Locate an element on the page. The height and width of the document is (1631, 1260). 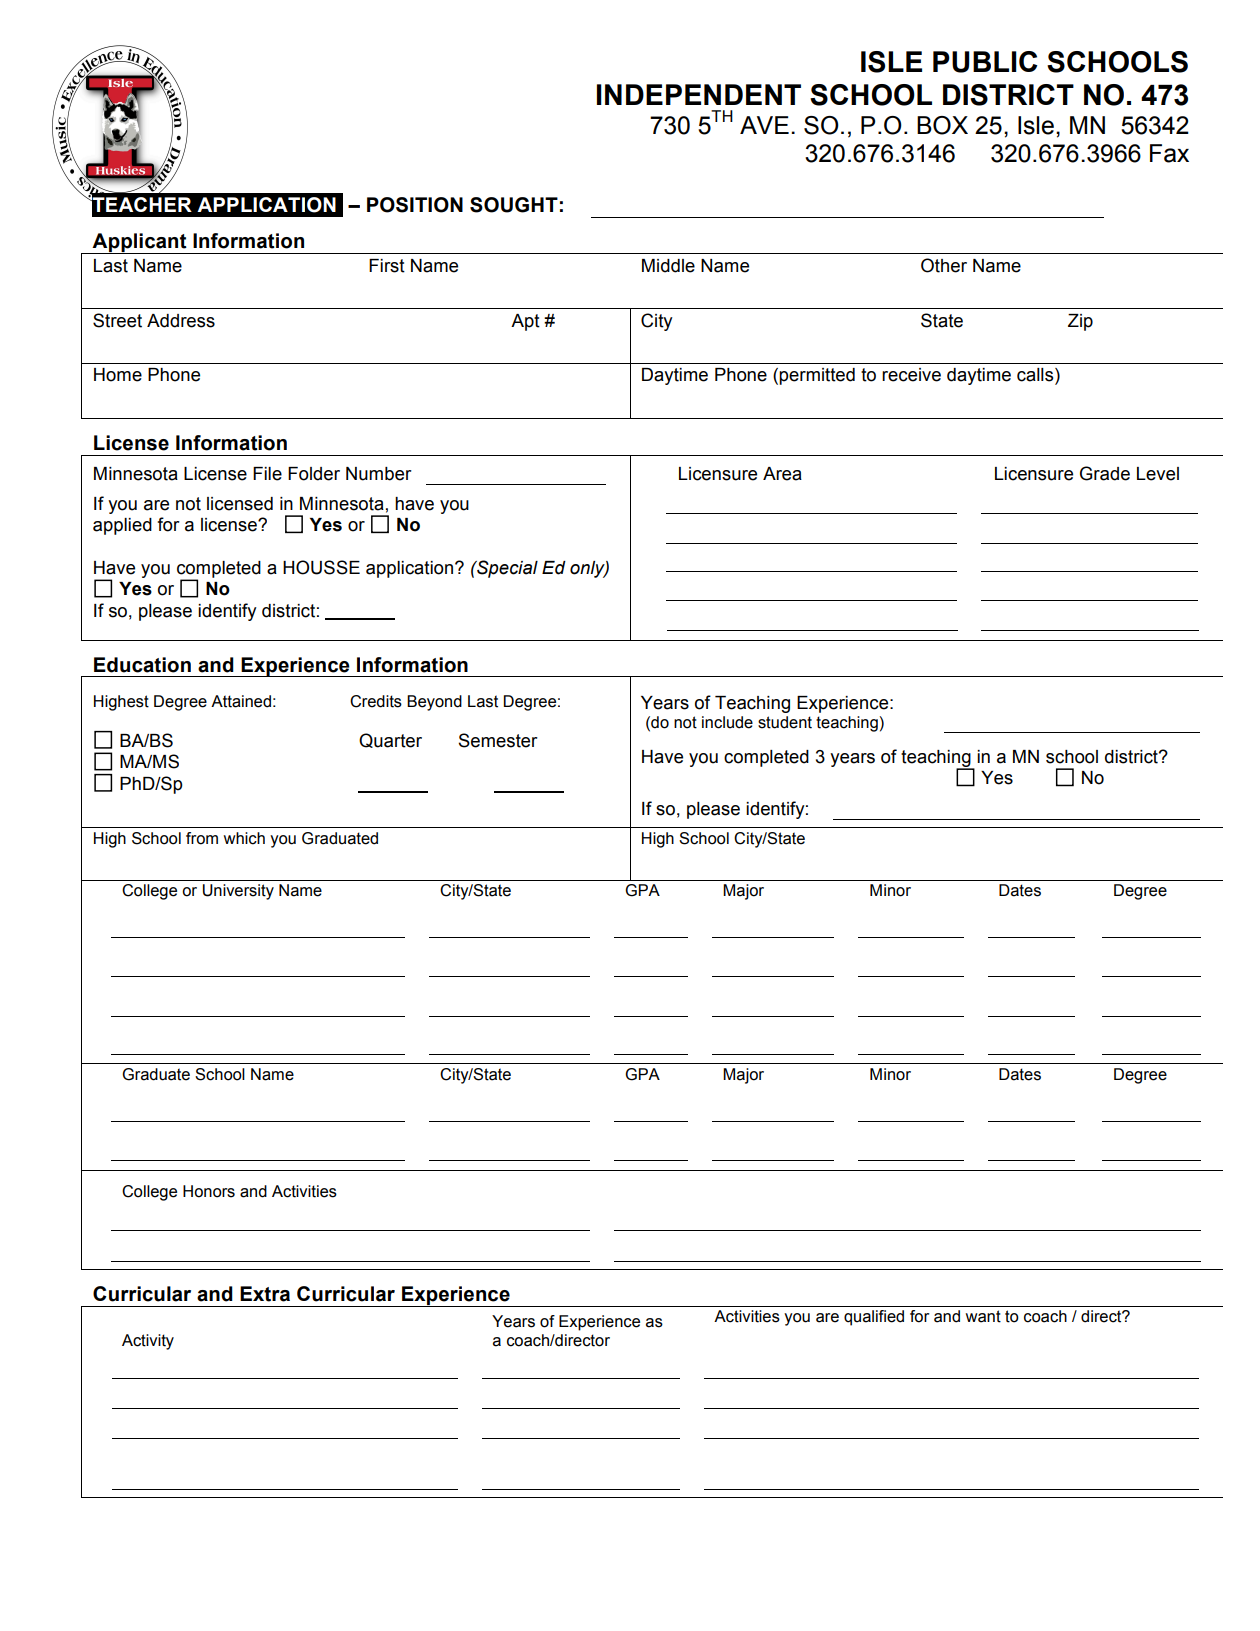
Extra is located at coordinates (265, 1294).
